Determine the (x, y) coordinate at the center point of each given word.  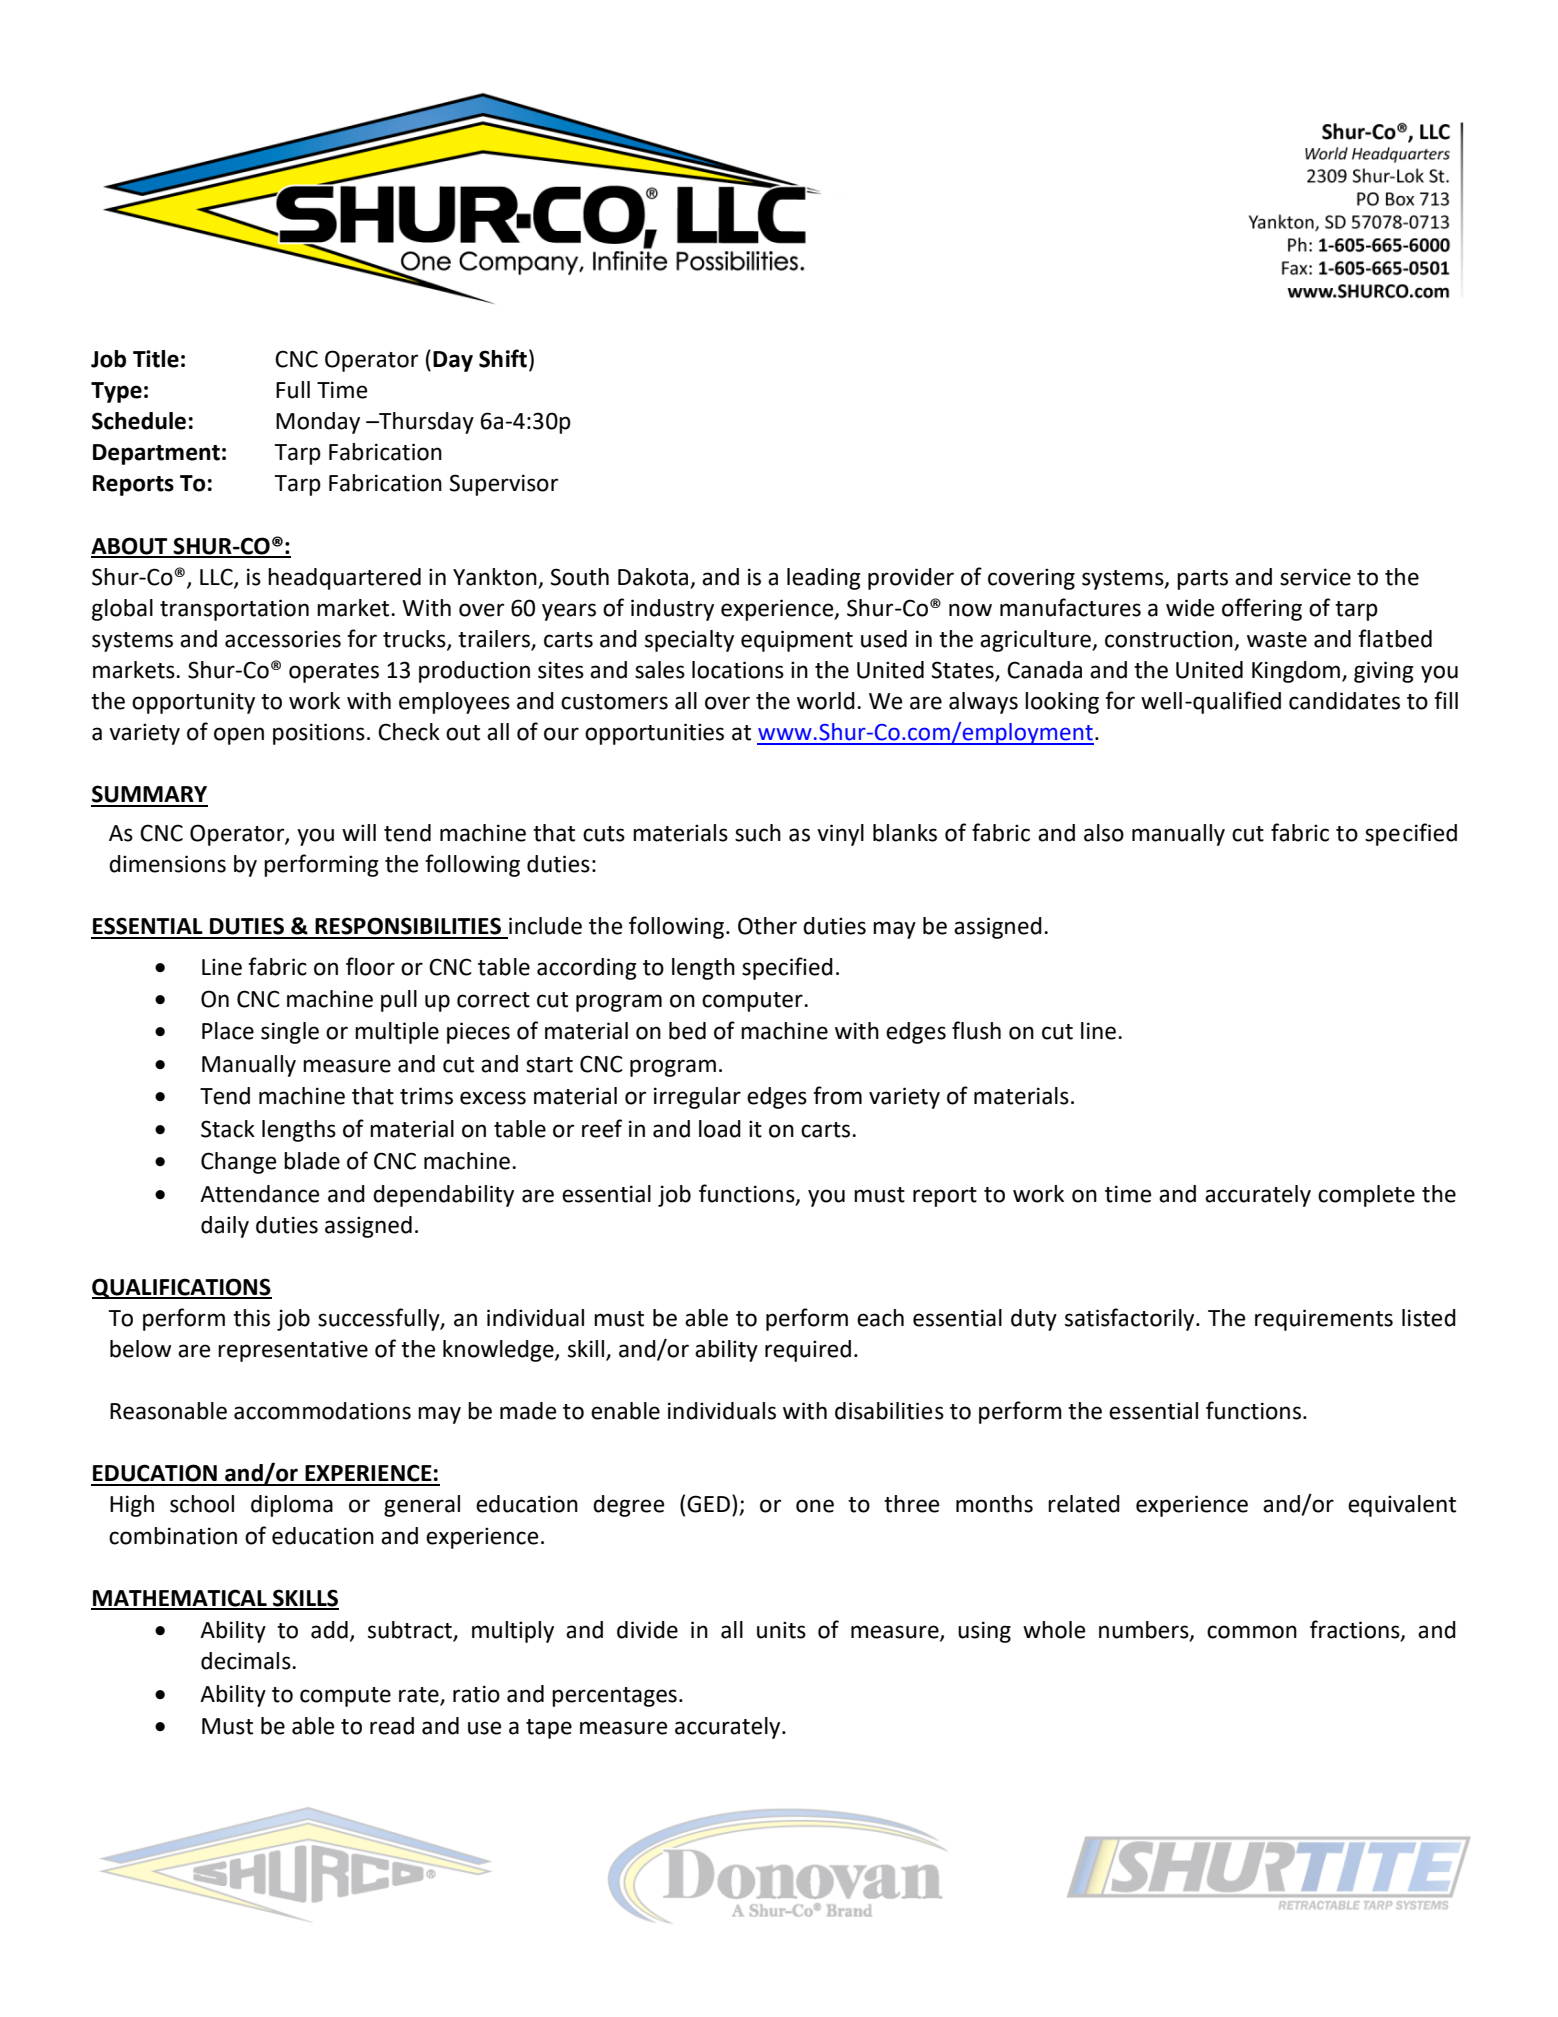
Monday (318, 423)
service (1315, 577)
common (1252, 1632)
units (781, 1630)
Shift (503, 358)
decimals (247, 1661)
